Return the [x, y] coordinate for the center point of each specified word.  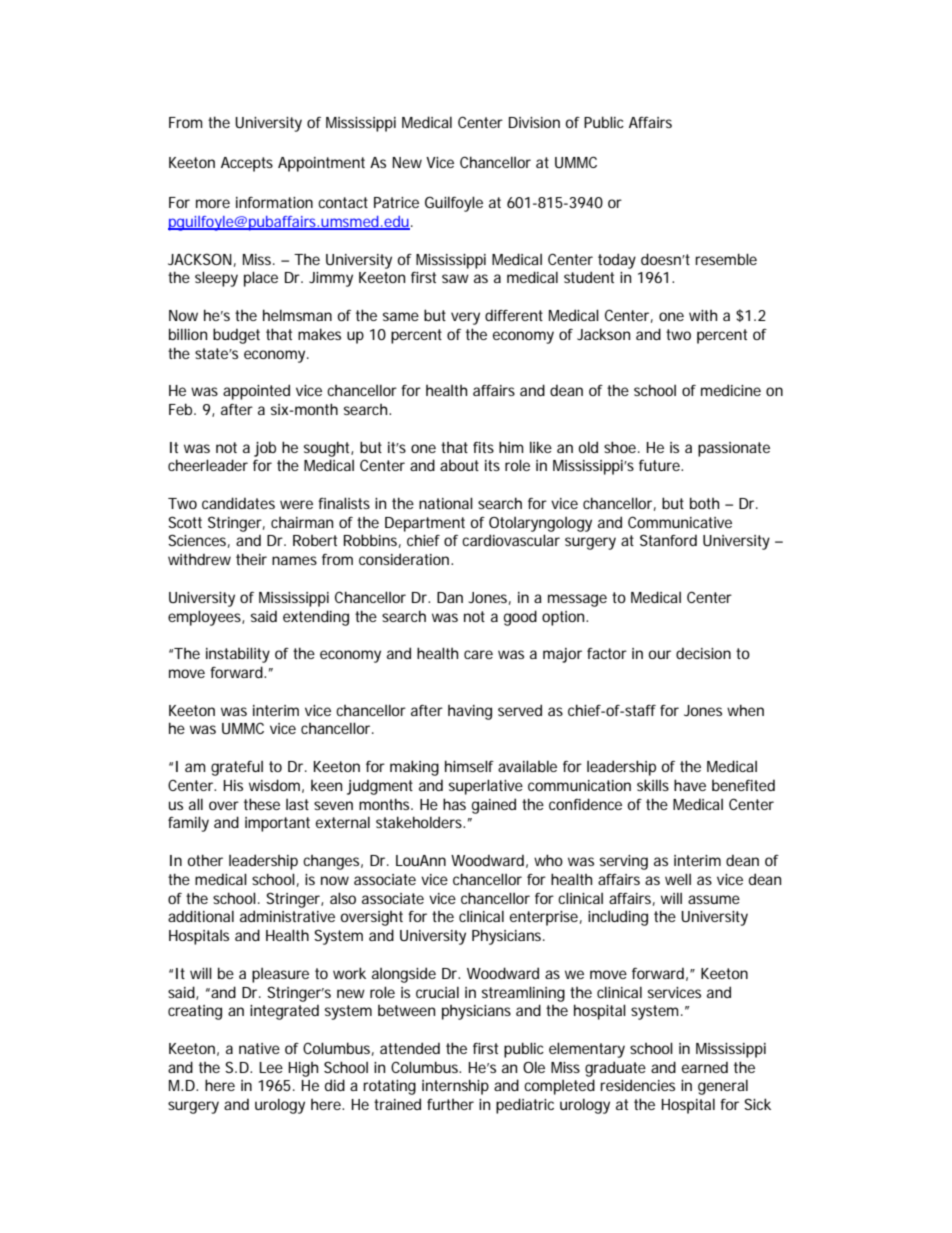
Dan [450, 597]
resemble [726, 259]
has [454, 804]
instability [238, 655]
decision [703, 653]
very [465, 318]
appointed [256, 392]
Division [534, 122]
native [259, 1048]
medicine [731, 390]
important [277, 824]
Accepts [247, 164]
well [678, 879]
